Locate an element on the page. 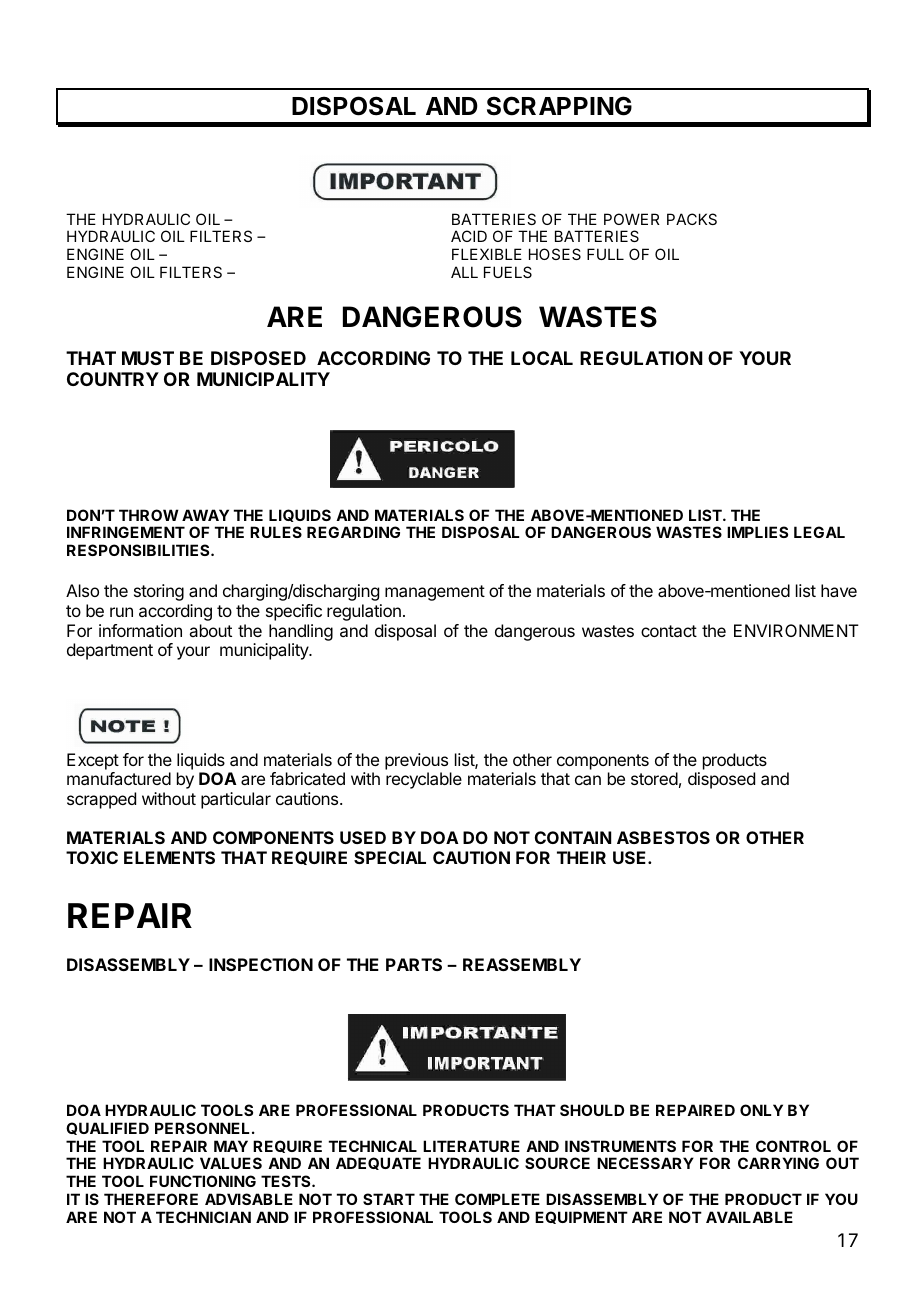 The height and width of the page is (1308, 924). LOCAL is located at coordinates (542, 358).
